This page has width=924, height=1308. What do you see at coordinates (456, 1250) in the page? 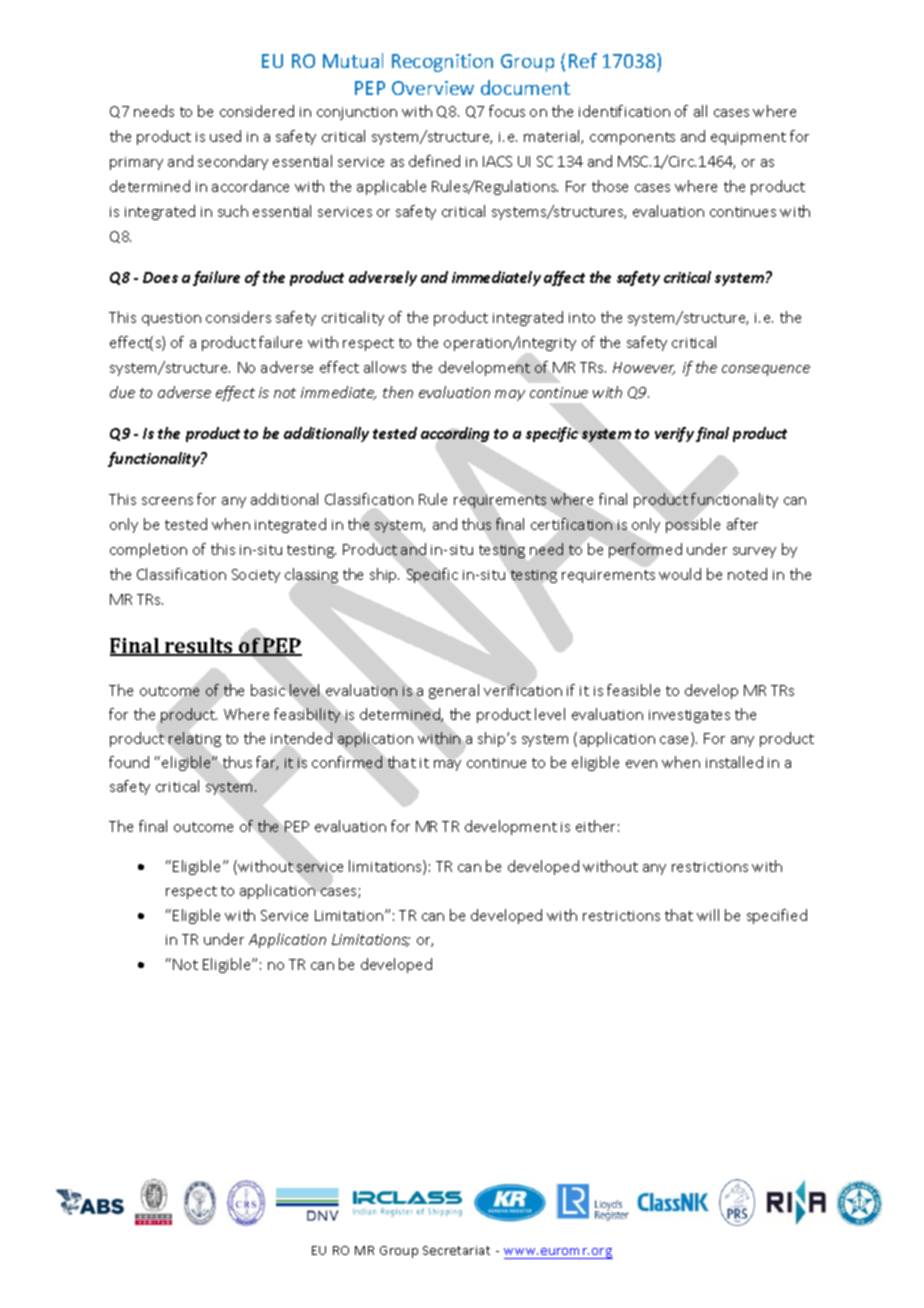
I see `Secretariat` at bounding box center [456, 1250].
